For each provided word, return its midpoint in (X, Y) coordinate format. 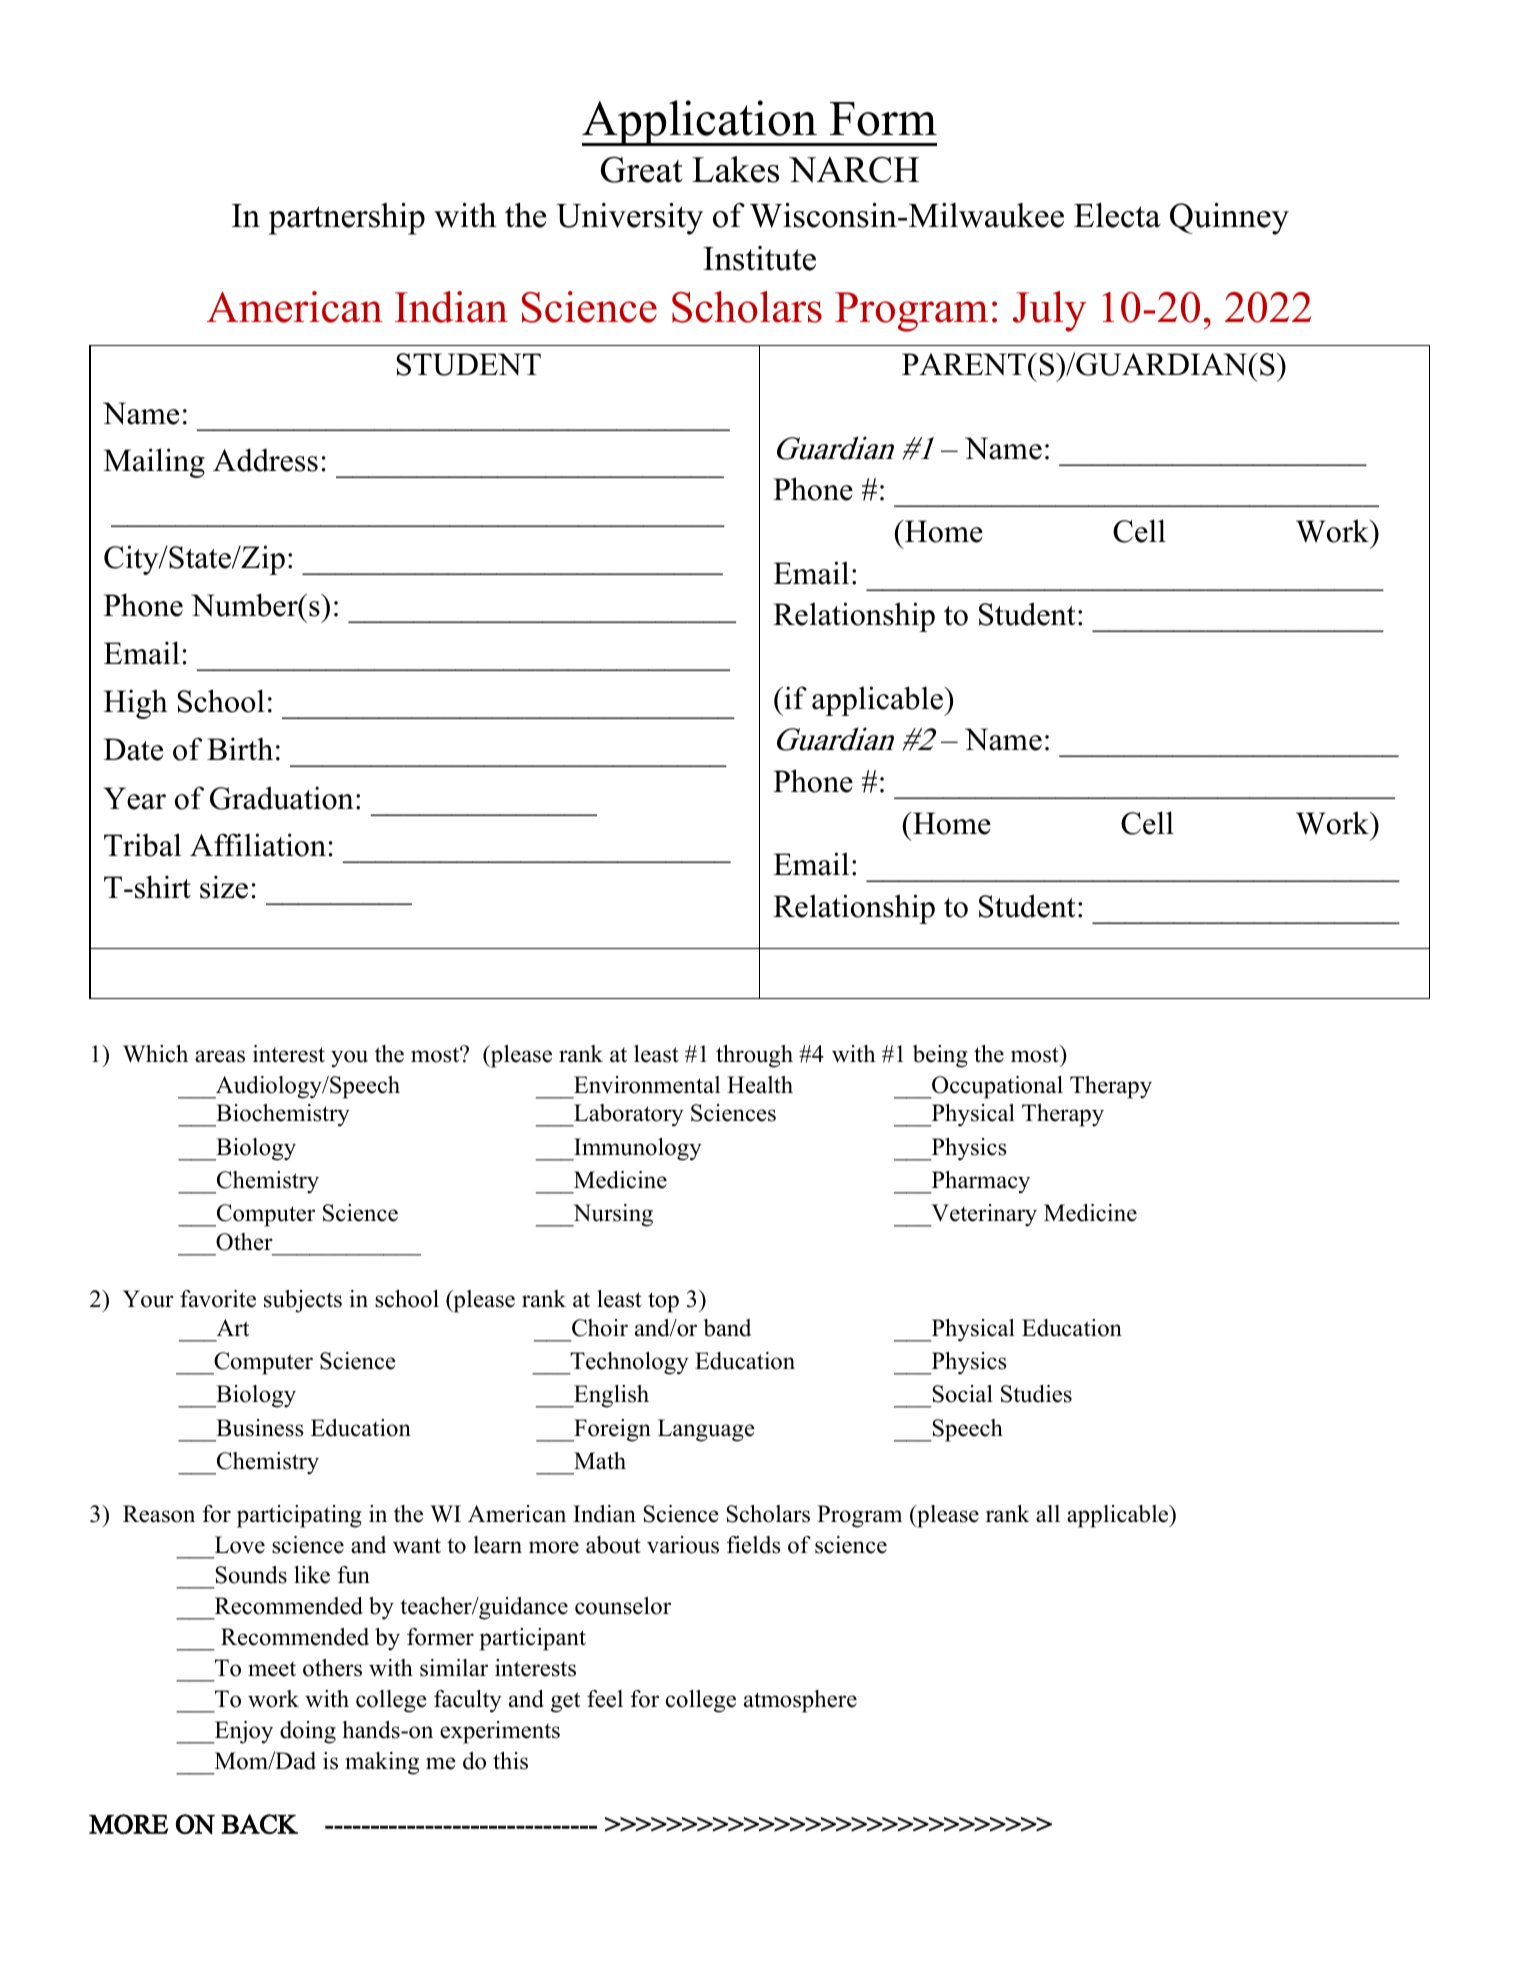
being (940, 1056)
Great (642, 170)
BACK (259, 1824)
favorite (218, 1299)
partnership (347, 219)
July (1050, 311)
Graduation (282, 798)
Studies (1036, 1394)
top (663, 1302)
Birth (240, 749)
